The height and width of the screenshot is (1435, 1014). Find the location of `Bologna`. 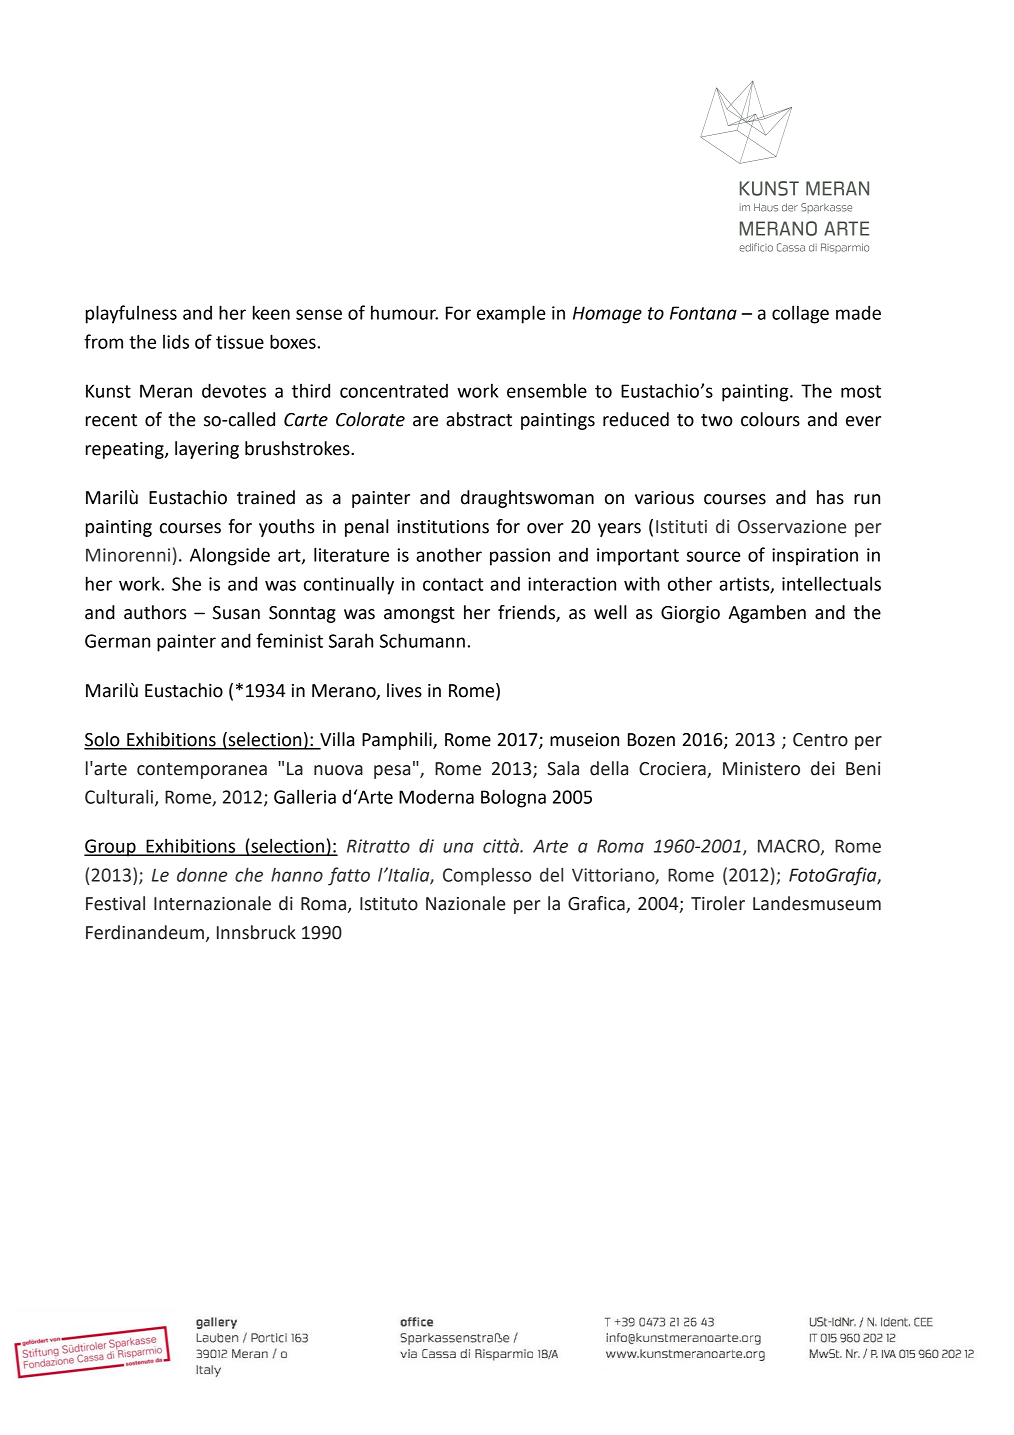

Bologna is located at coordinates (513, 798).
